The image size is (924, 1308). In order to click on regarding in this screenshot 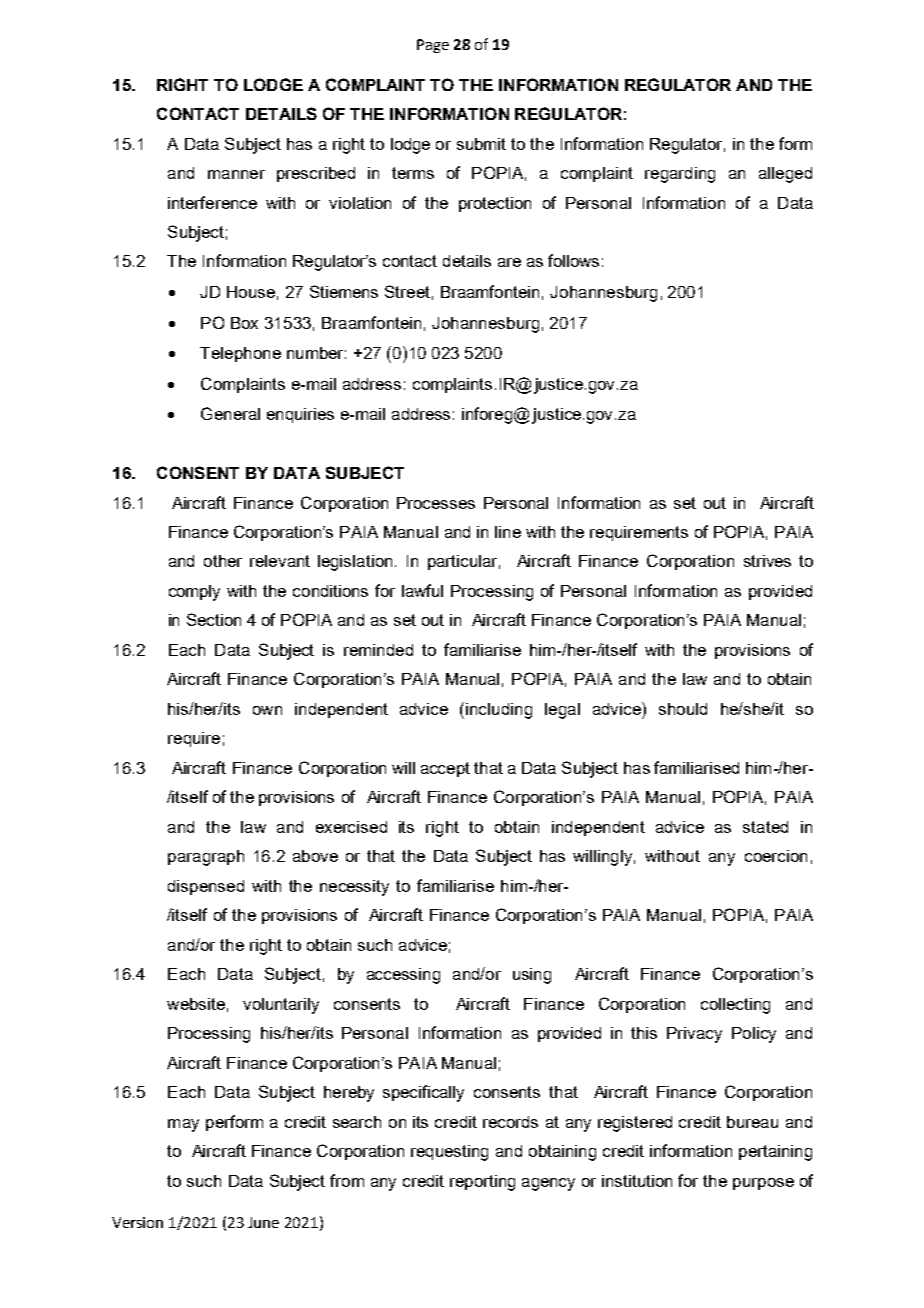, I will do `click(680, 175)`.
